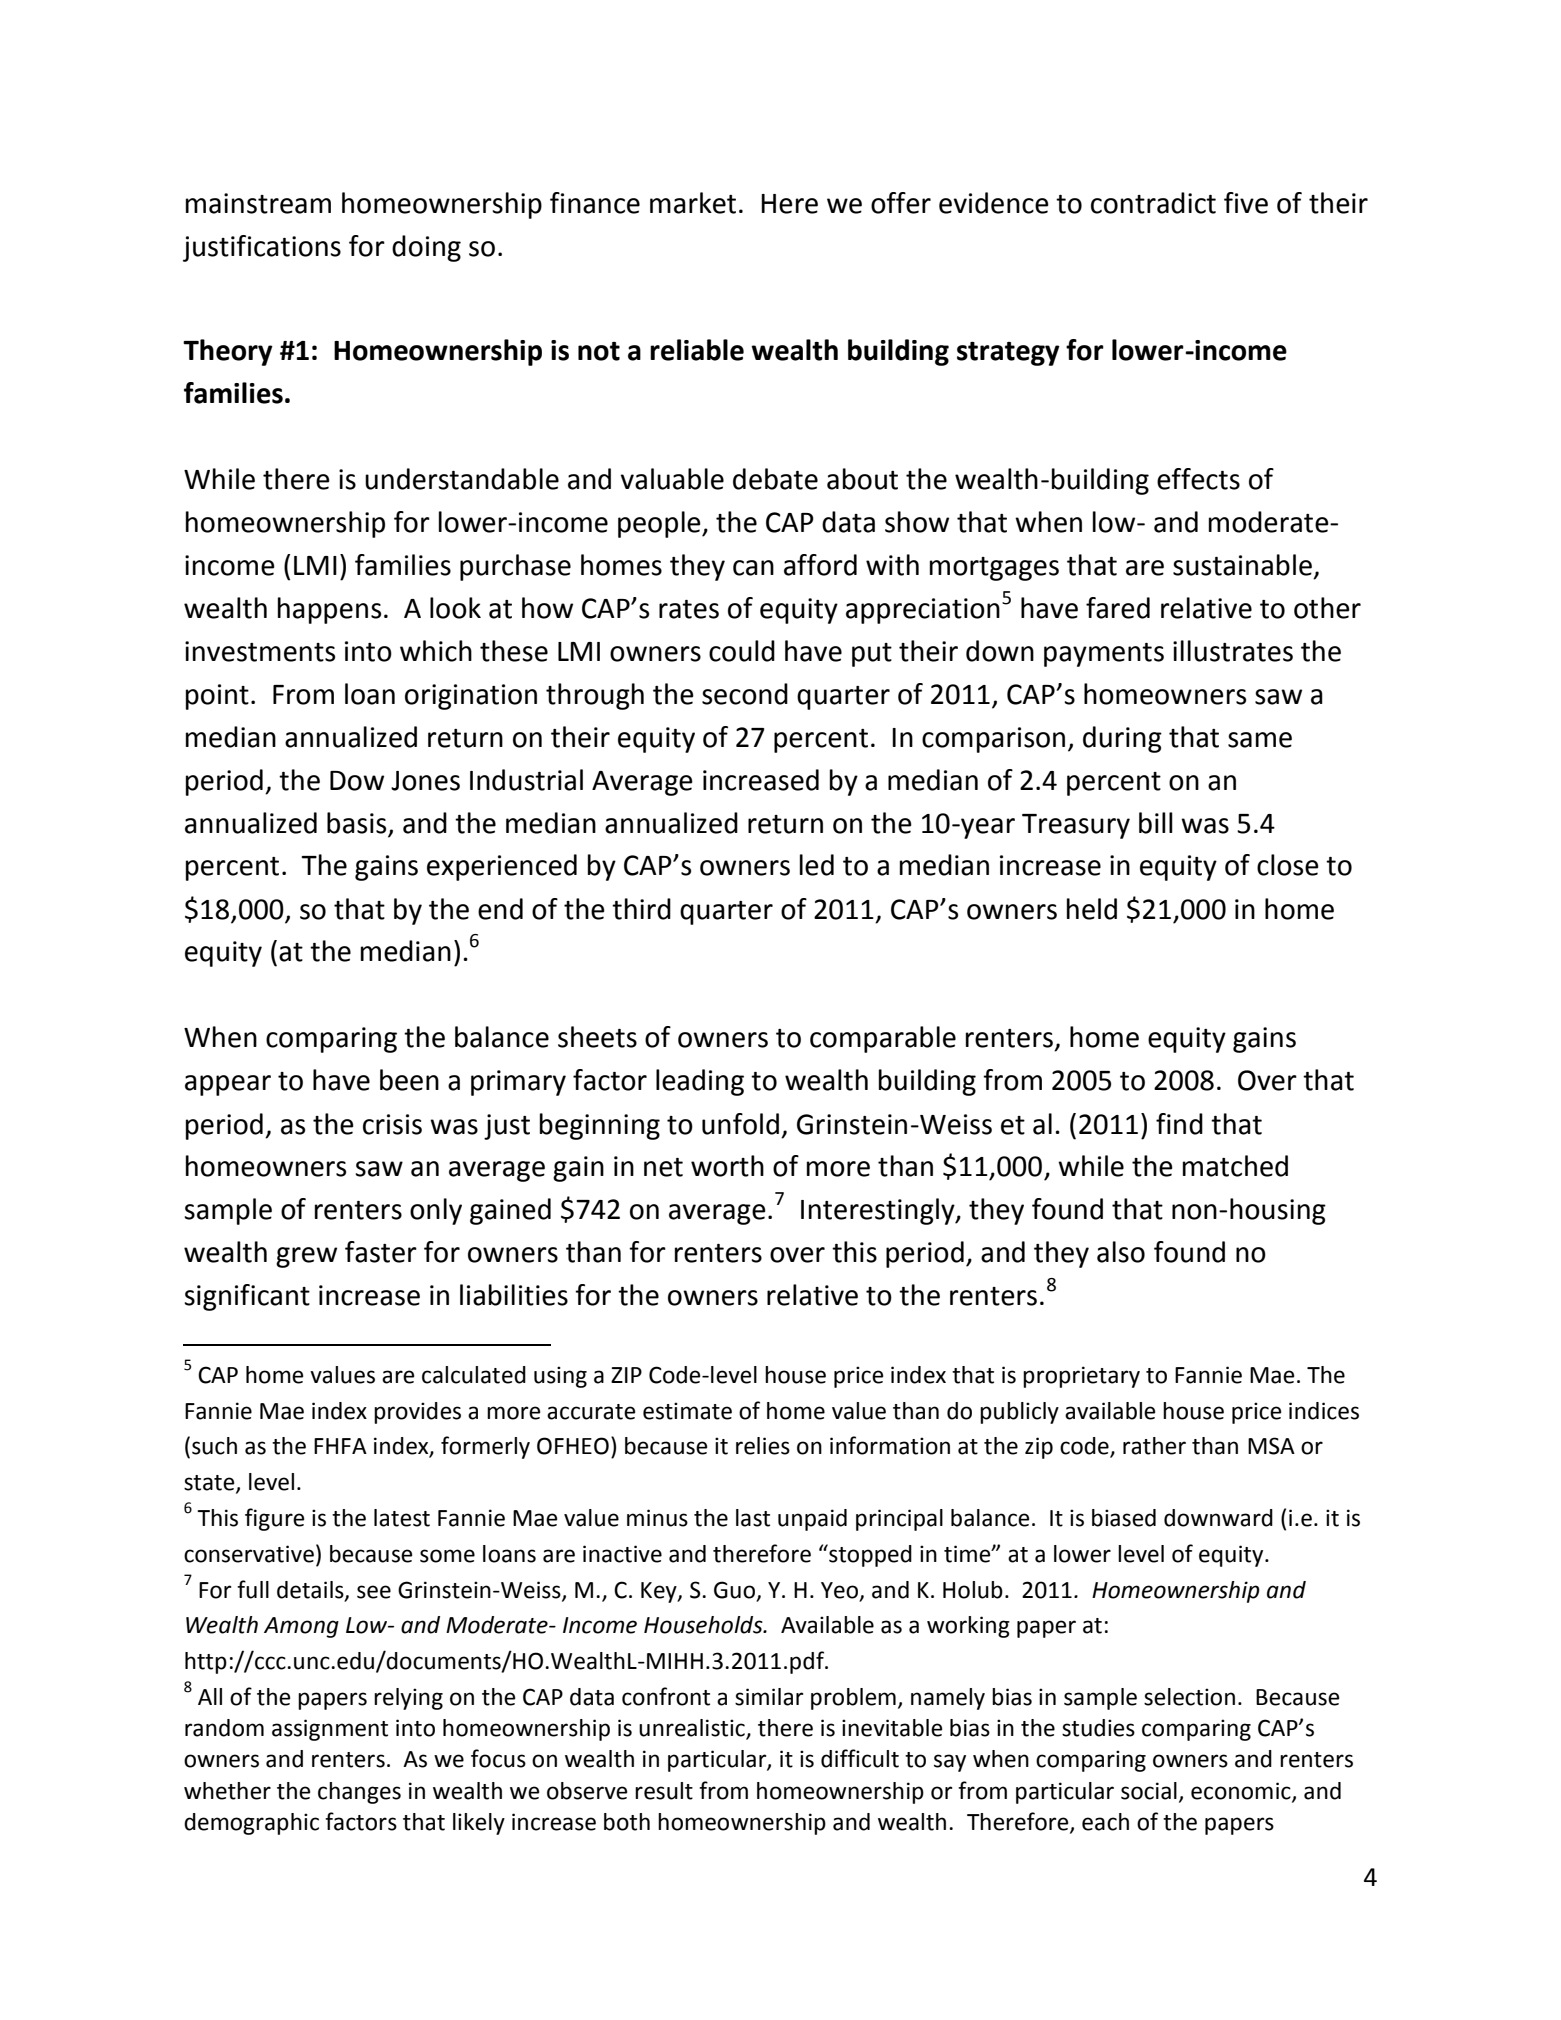 The width and height of the document is (1561, 2020). Describe the element at coordinates (1179, 1124) in the document. I see `find` at that location.
